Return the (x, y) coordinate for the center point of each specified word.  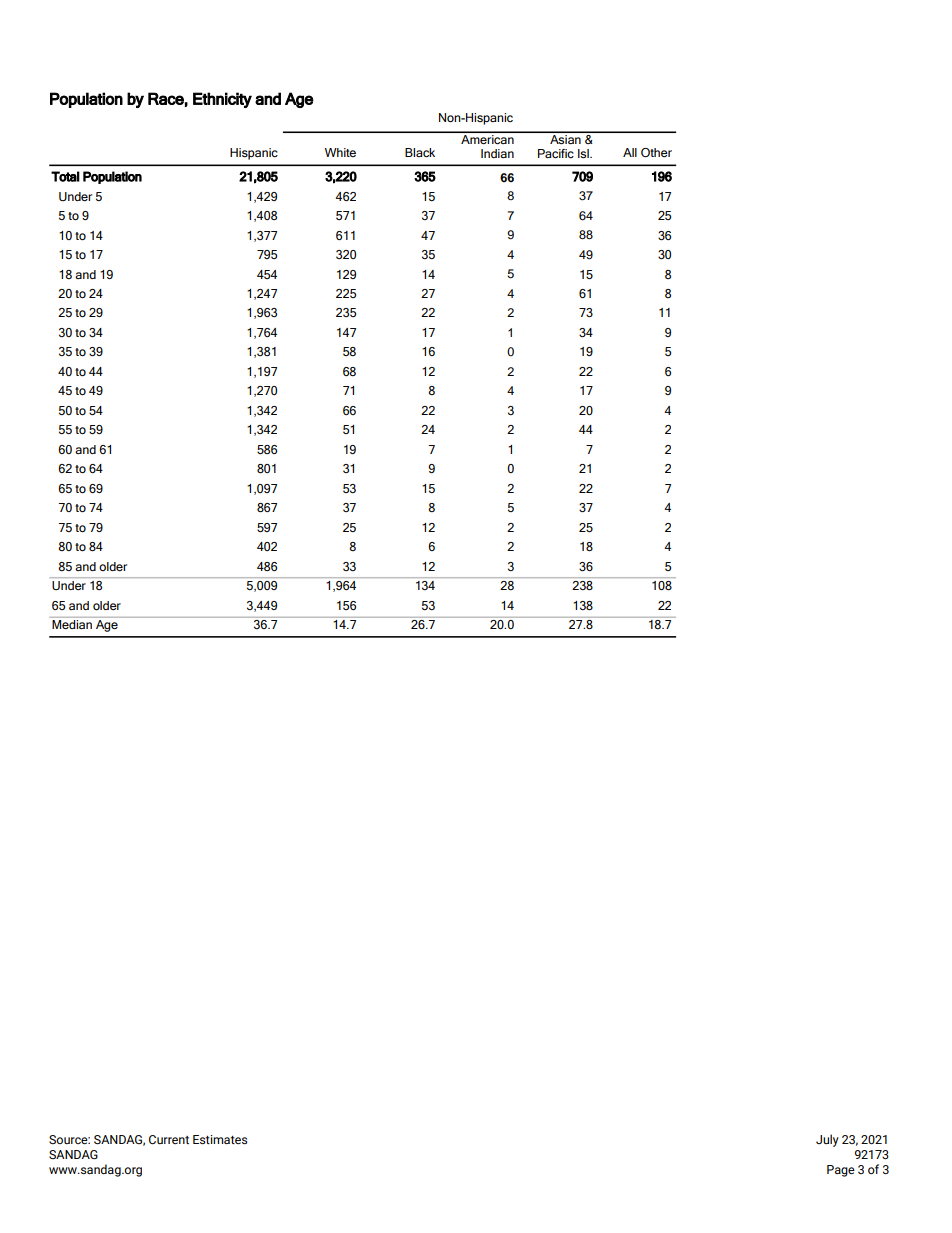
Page (841, 1171)
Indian (497, 153)
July (827, 1140)
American (487, 138)
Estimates (220, 1139)
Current (169, 1139)
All (630, 152)
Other (656, 152)
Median (72, 624)
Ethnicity (222, 100)
